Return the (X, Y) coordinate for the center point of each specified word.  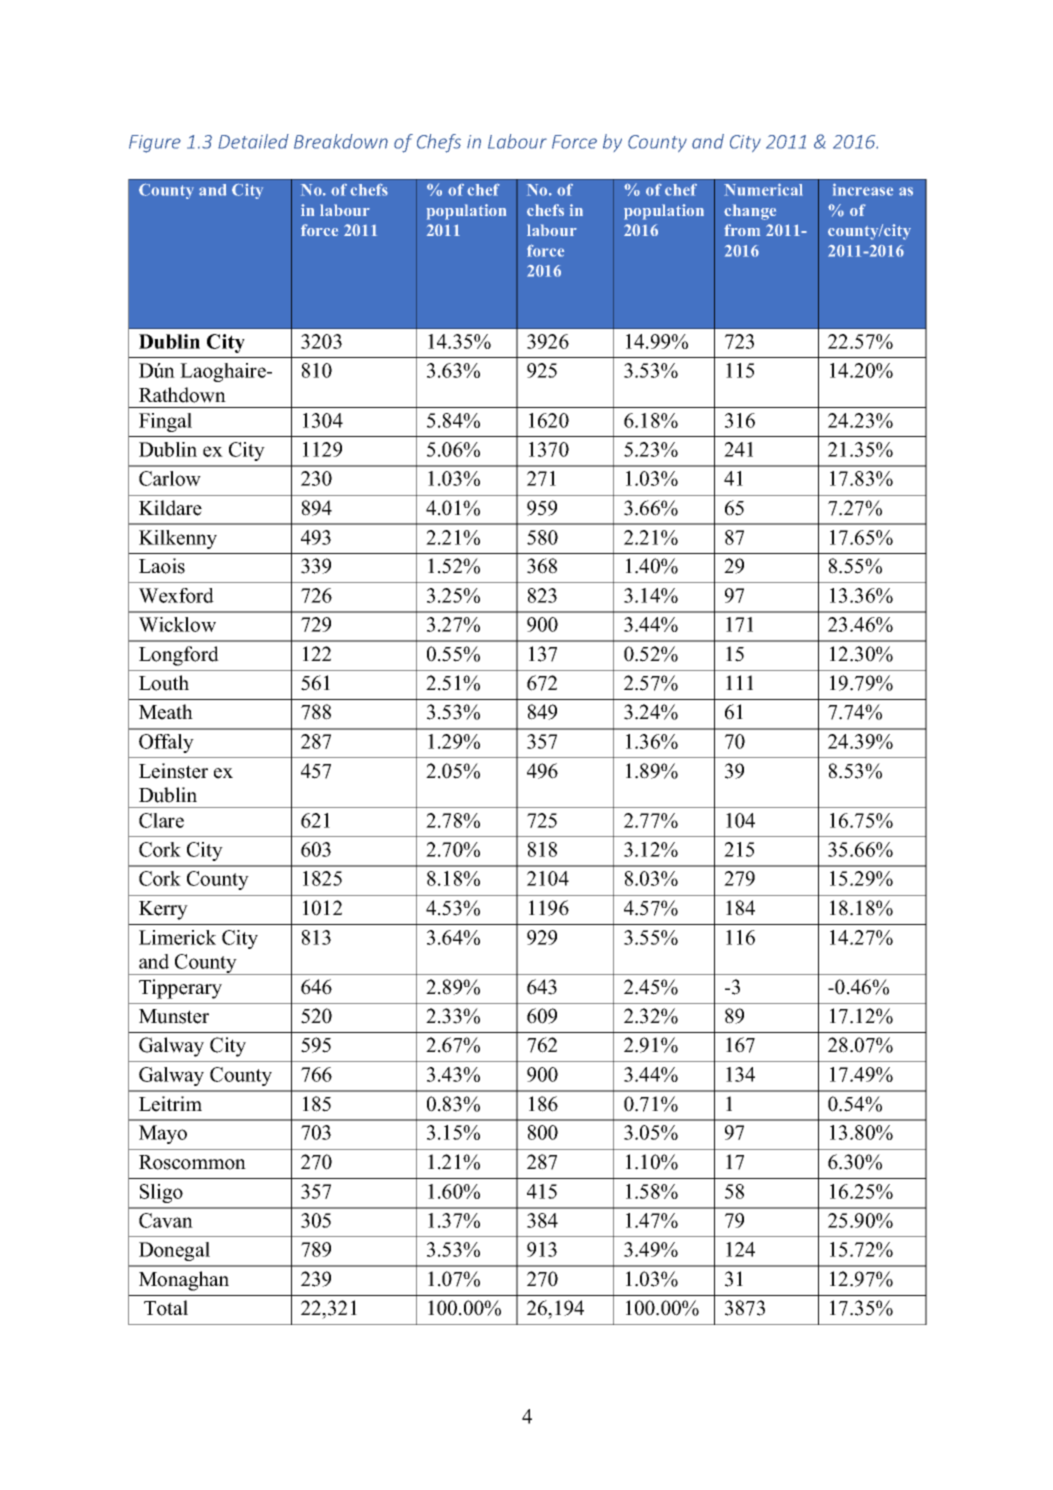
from (742, 230)
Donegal (174, 1251)
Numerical (763, 189)
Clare (161, 820)
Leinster (173, 771)
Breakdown (341, 141)
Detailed (253, 141)
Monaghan (184, 1281)
